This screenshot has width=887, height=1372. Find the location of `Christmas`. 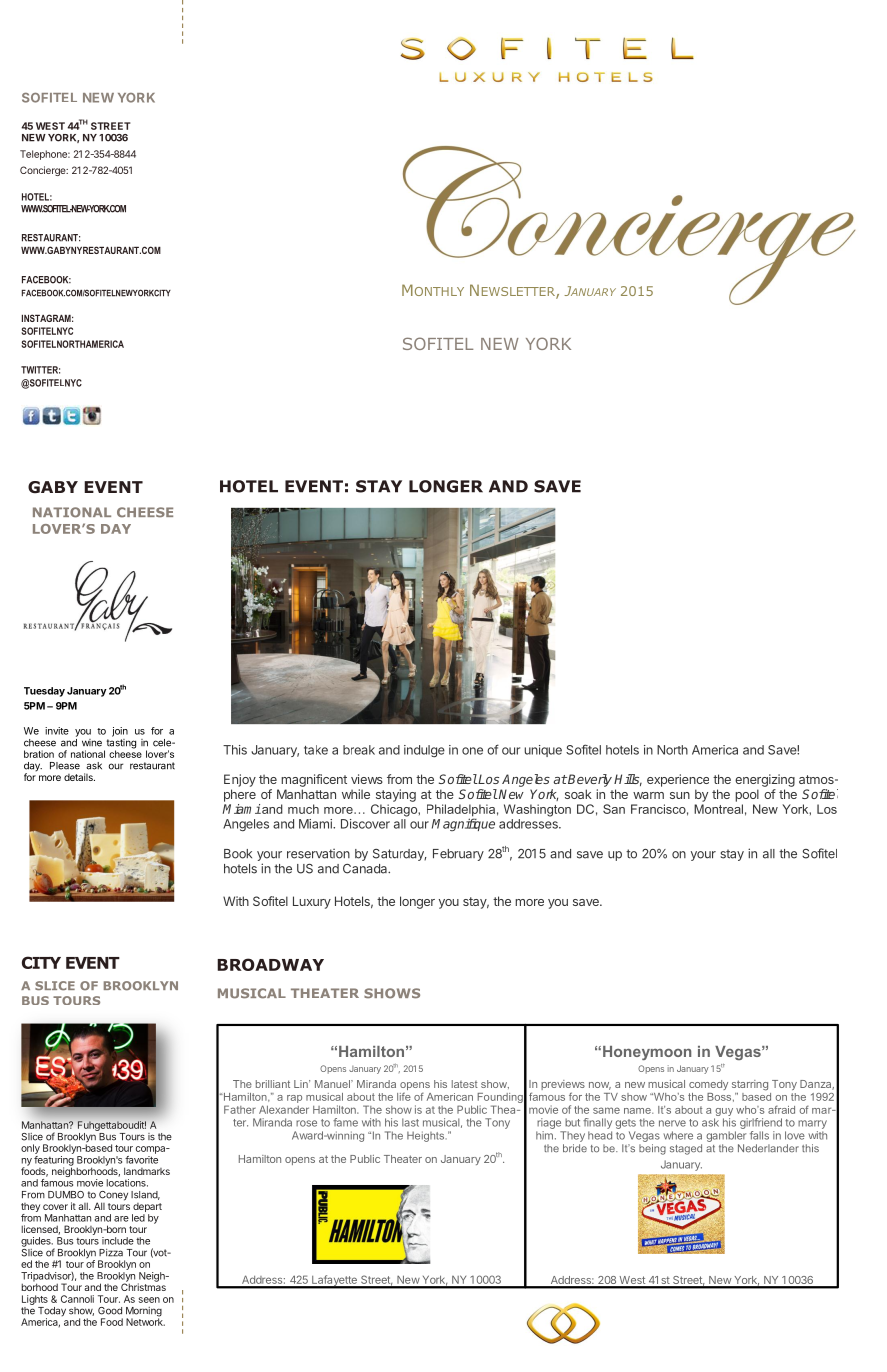

Christmas is located at coordinates (143, 1286).
